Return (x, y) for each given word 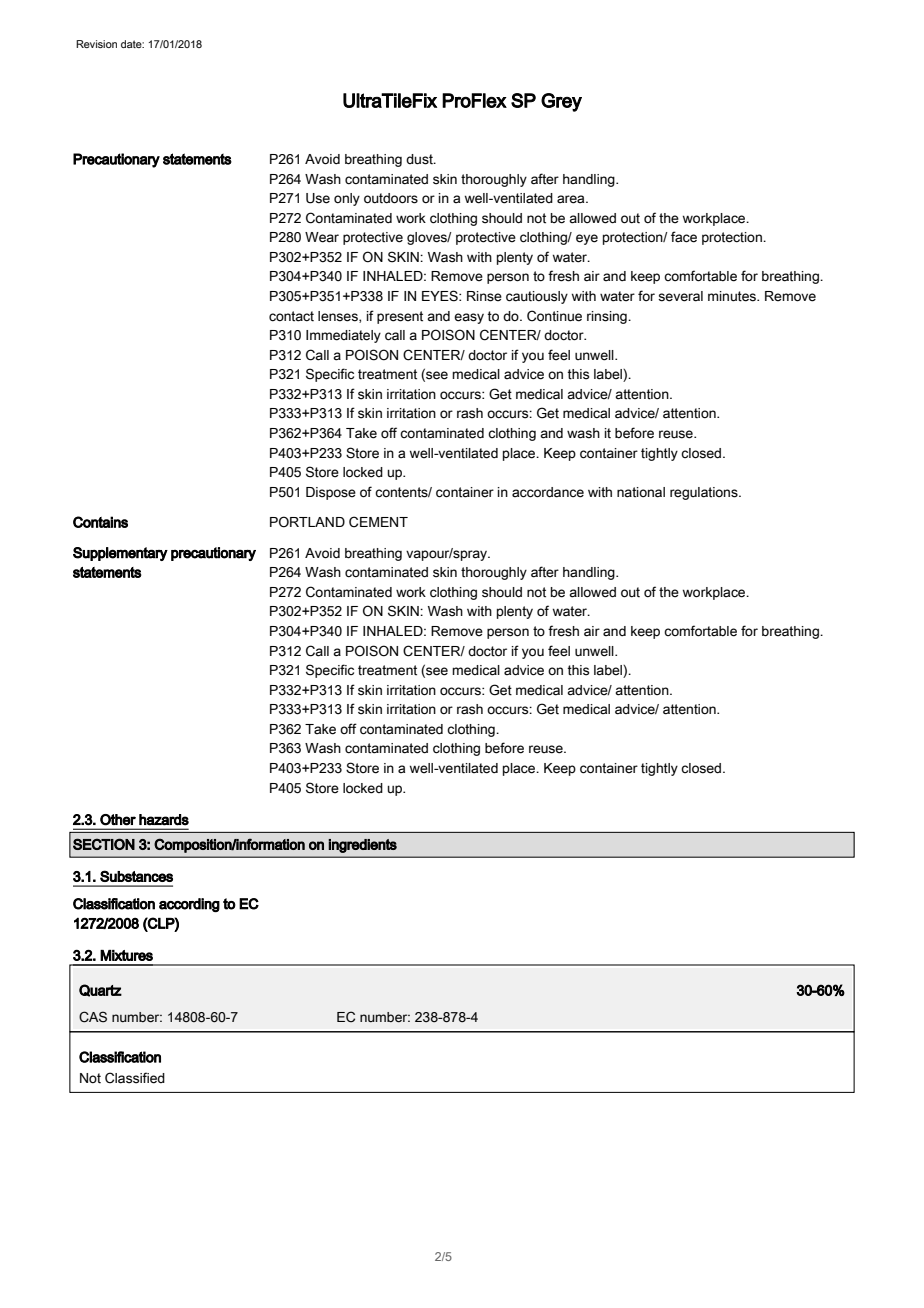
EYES (441, 296)
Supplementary (120, 554)
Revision (96, 44)
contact (291, 316)
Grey (561, 102)
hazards (164, 820)
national (641, 492)
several (680, 296)
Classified (135, 1078)
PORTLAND (307, 522)
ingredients (362, 846)
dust (420, 159)
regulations (705, 493)
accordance (548, 492)
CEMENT (378, 522)
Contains (100, 522)
